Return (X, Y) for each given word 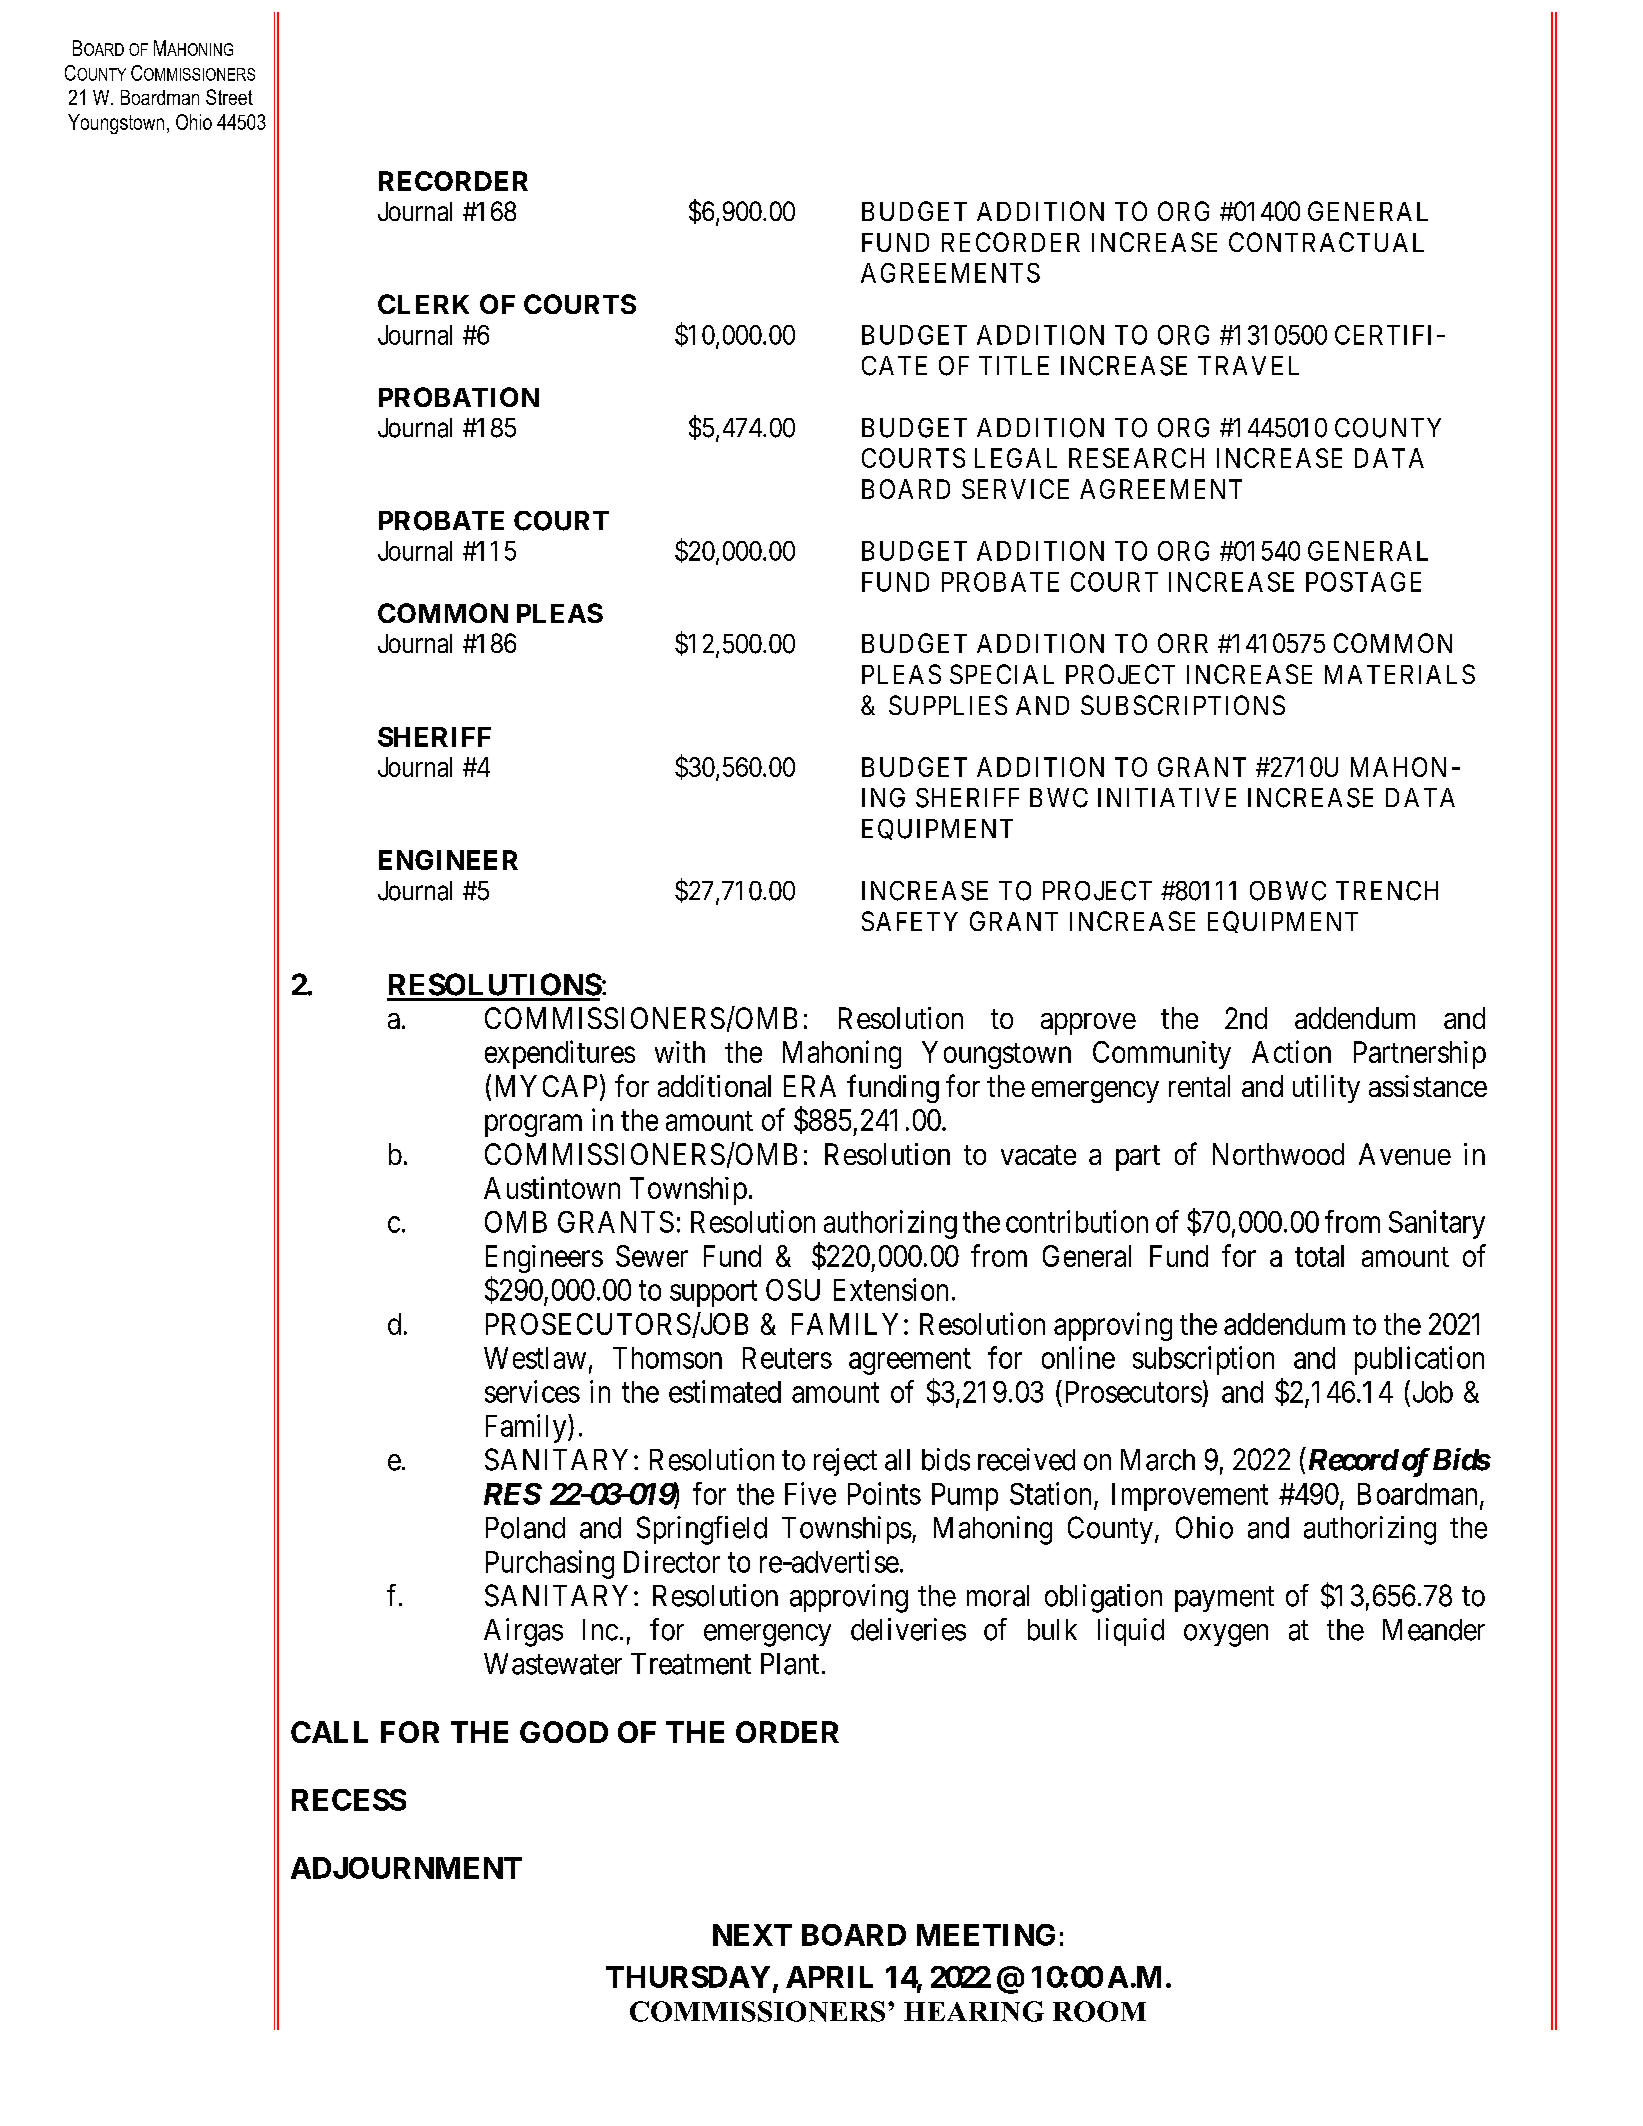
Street (229, 97)
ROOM (1099, 2011)
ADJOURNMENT (406, 1868)
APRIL (829, 1977)
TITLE (1014, 365)
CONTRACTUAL (1326, 242)
